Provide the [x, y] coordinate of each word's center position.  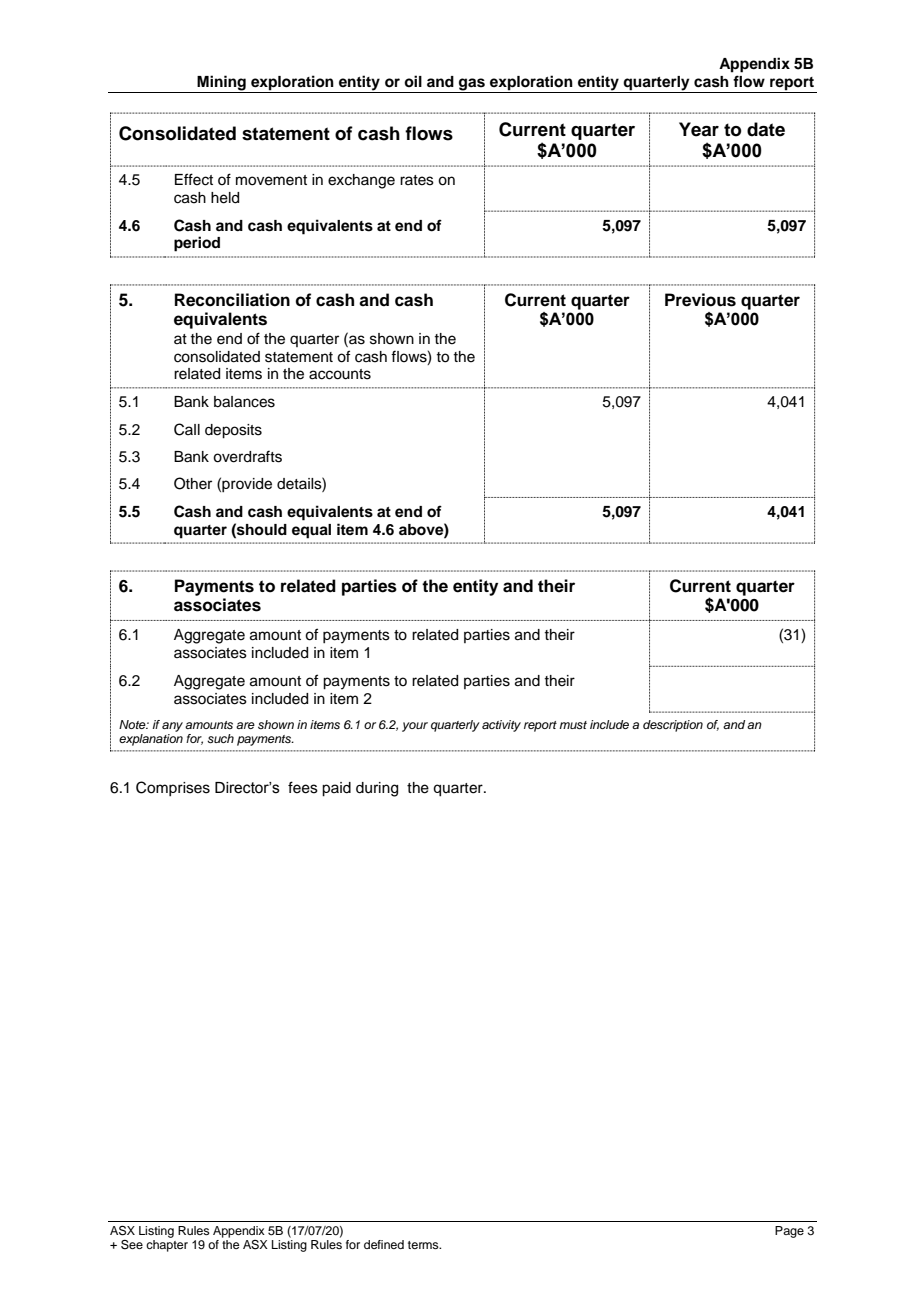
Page [789, 1232]
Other [193, 483]
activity [501, 726]
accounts [340, 374]
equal [311, 531]
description [673, 726]
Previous [700, 300]
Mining [221, 84]
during [377, 789]
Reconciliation [232, 300]
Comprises [173, 788]
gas [472, 85]
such [220, 738]
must [573, 725]
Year [699, 129]
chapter [167, 1246]
